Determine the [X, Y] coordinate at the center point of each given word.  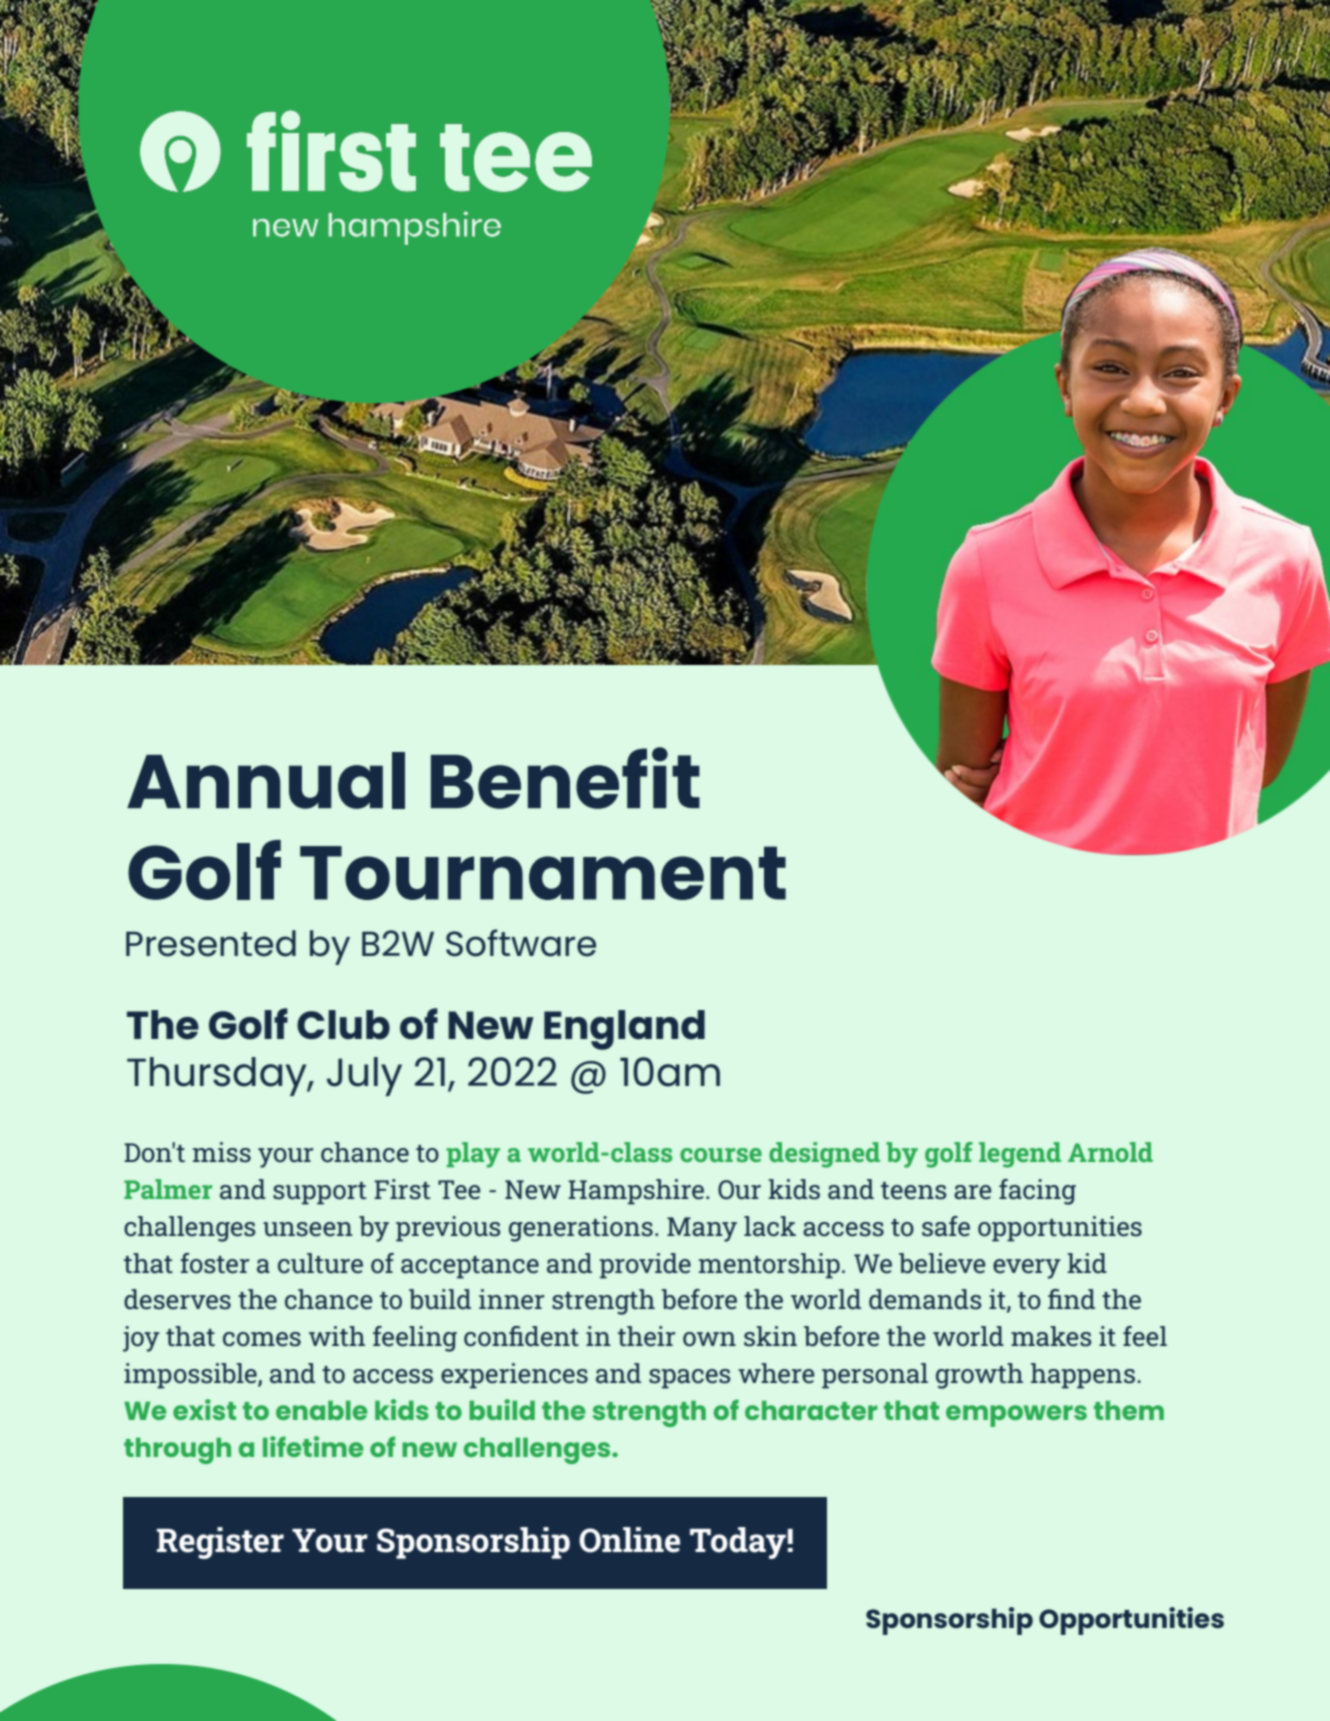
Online [629, 1540]
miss [222, 1152]
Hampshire [636, 1192]
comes [262, 1339]
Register [220, 1543]
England [624, 1030]
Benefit [565, 778]
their [647, 1336]
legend [1020, 1155]
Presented [211, 943]
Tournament [543, 873]
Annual [266, 780]
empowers [1016, 1416]
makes [1051, 1336]
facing [1037, 1192]
